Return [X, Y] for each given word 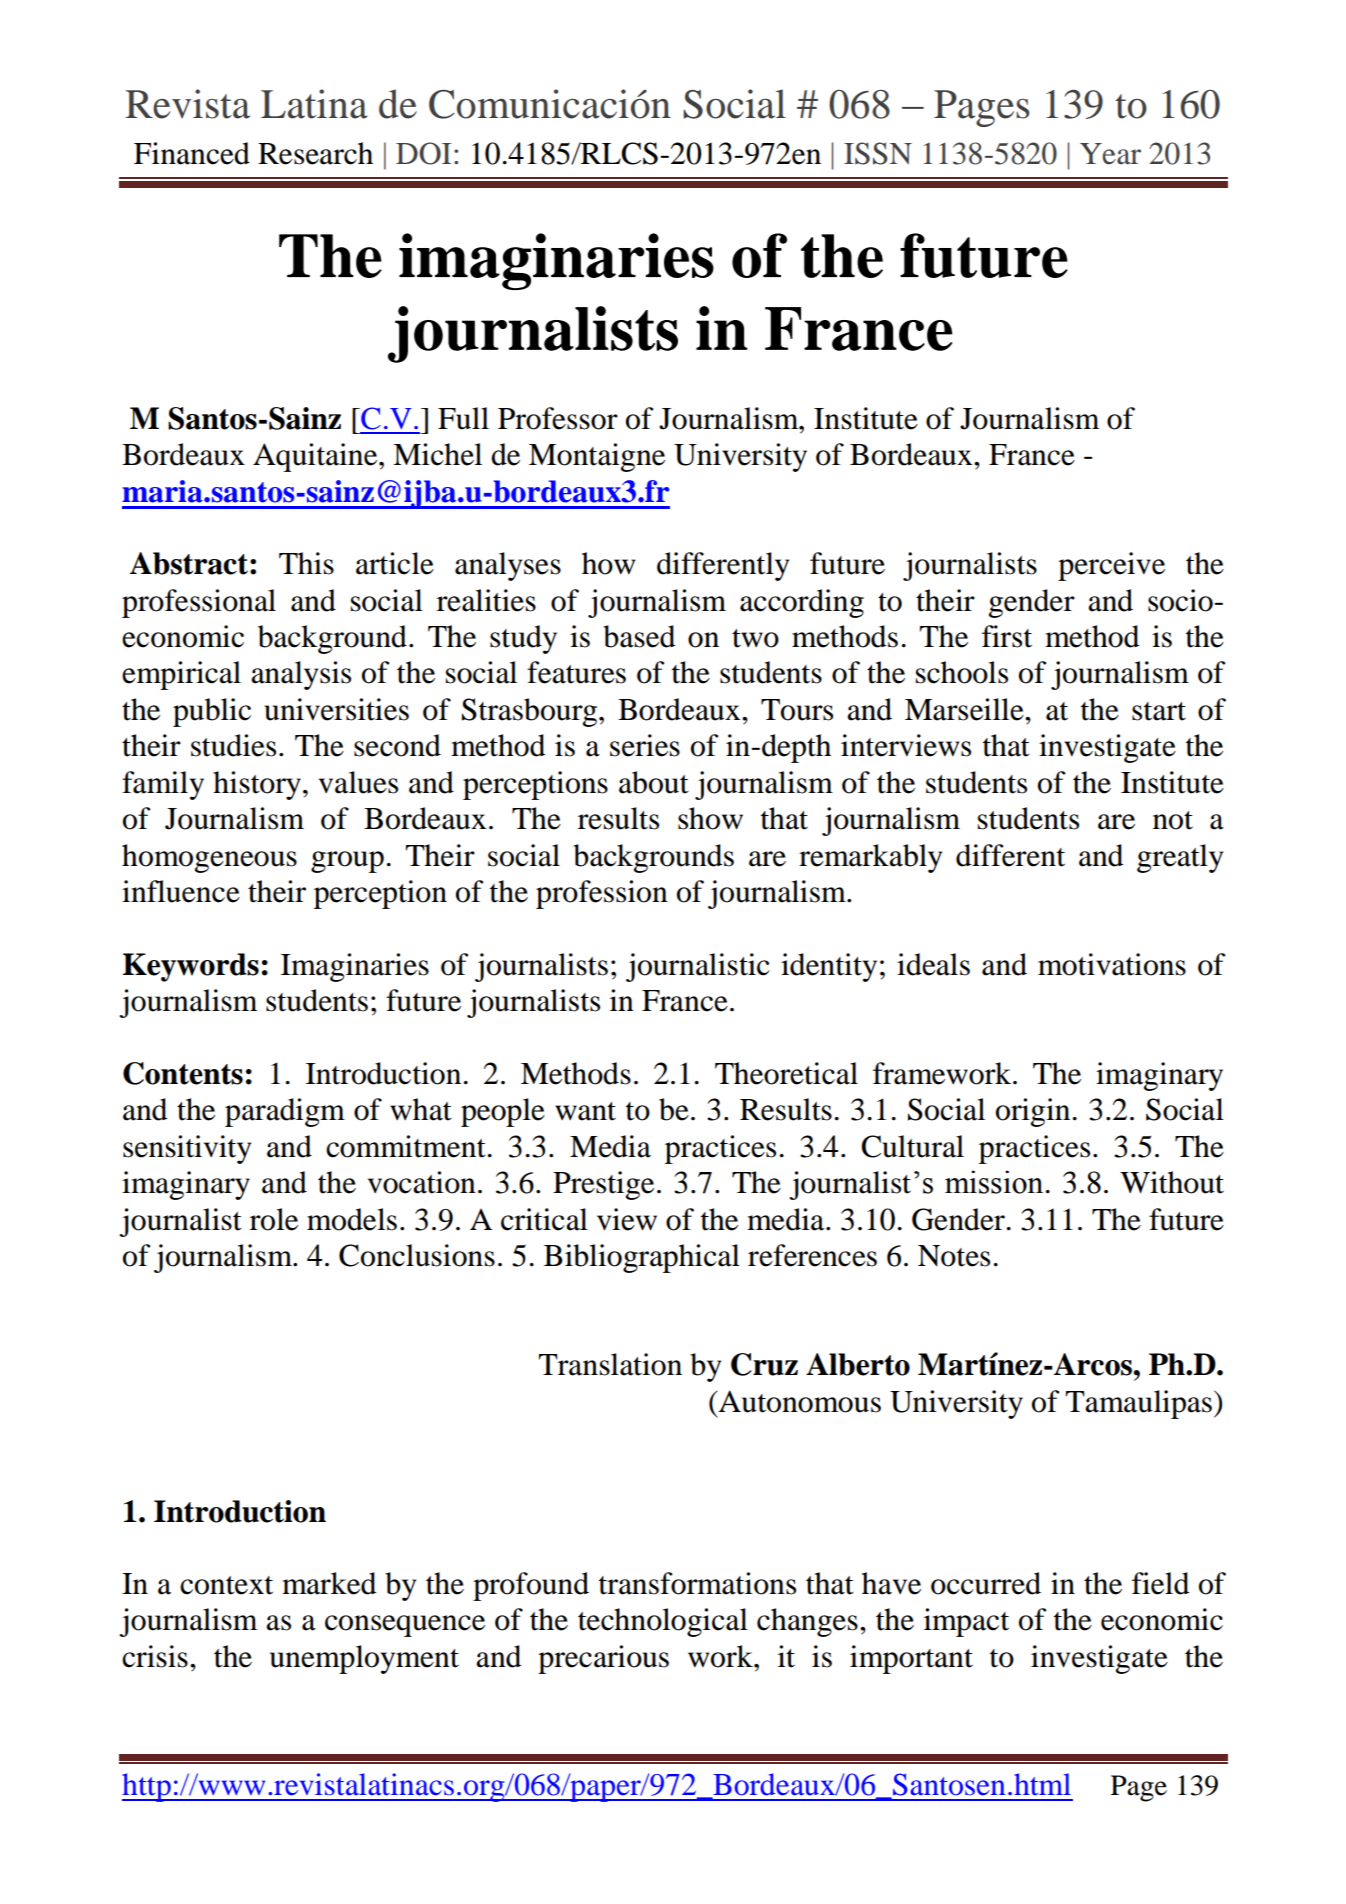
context [226, 1585]
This [306, 563]
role [274, 1219]
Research [315, 153]
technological [663, 1622]
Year [1110, 154]
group [347, 862]
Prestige [603, 1185]
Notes [954, 1256]
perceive [1111, 566]
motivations [1112, 964]
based [639, 636]
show [710, 818]
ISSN [878, 153]
